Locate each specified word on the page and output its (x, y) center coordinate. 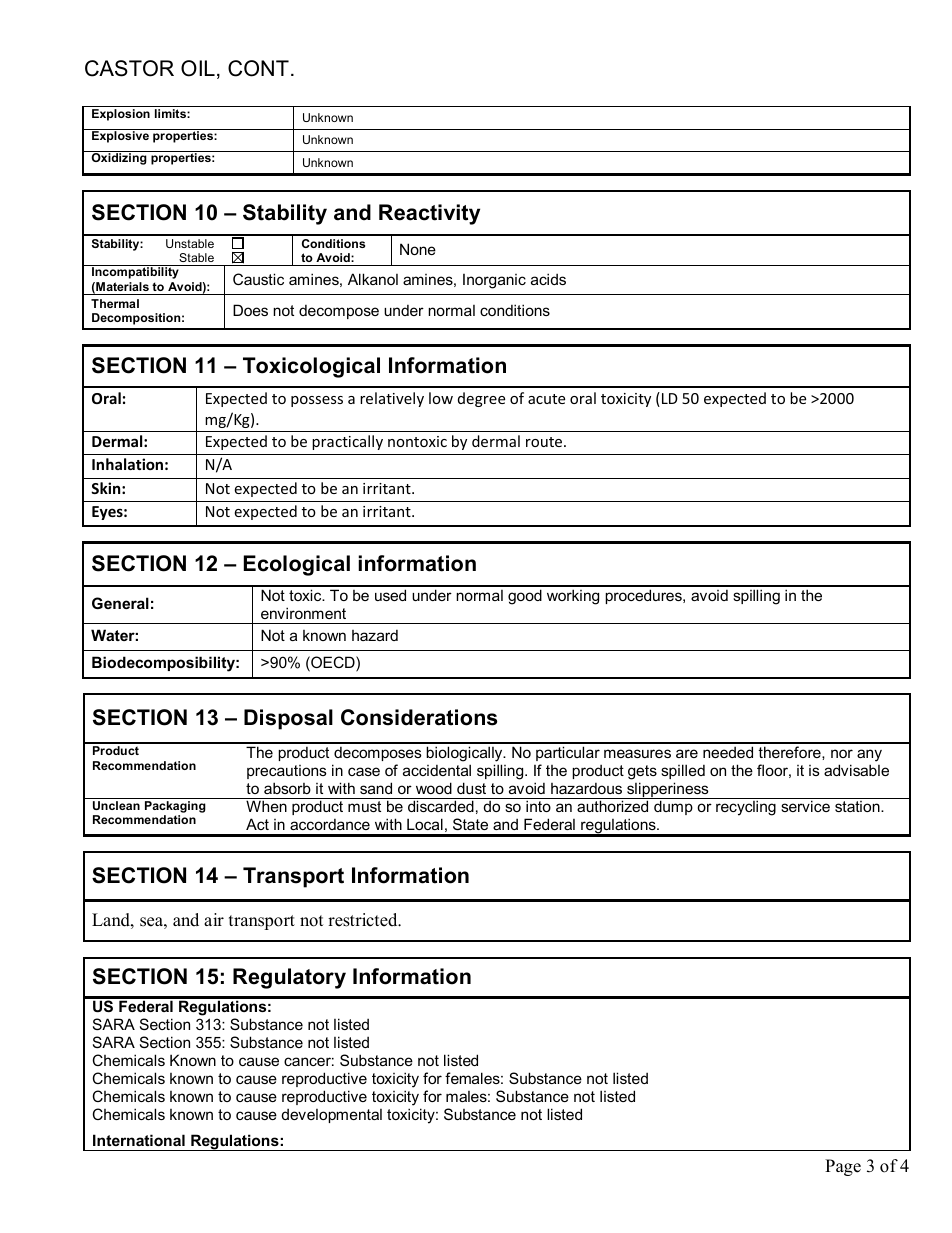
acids (548, 279)
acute (546, 399)
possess (317, 401)
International (139, 1140)
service (805, 806)
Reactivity (429, 214)
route (545, 442)
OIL (198, 68)
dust (471, 788)
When (266, 806)
